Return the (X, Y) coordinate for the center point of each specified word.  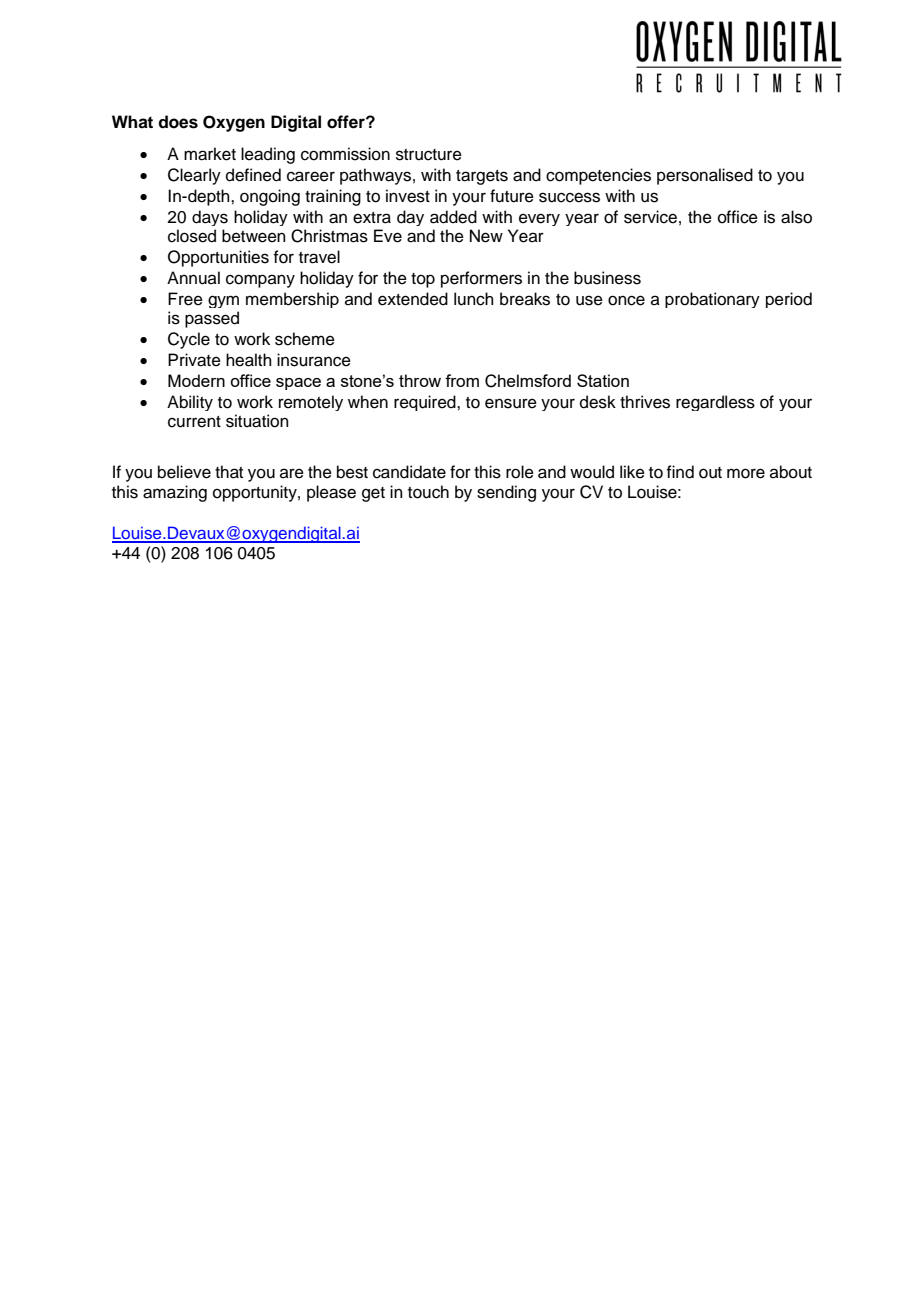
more (746, 473)
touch (428, 492)
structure (429, 155)
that (229, 472)
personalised (705, 176)
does (178, 122)
